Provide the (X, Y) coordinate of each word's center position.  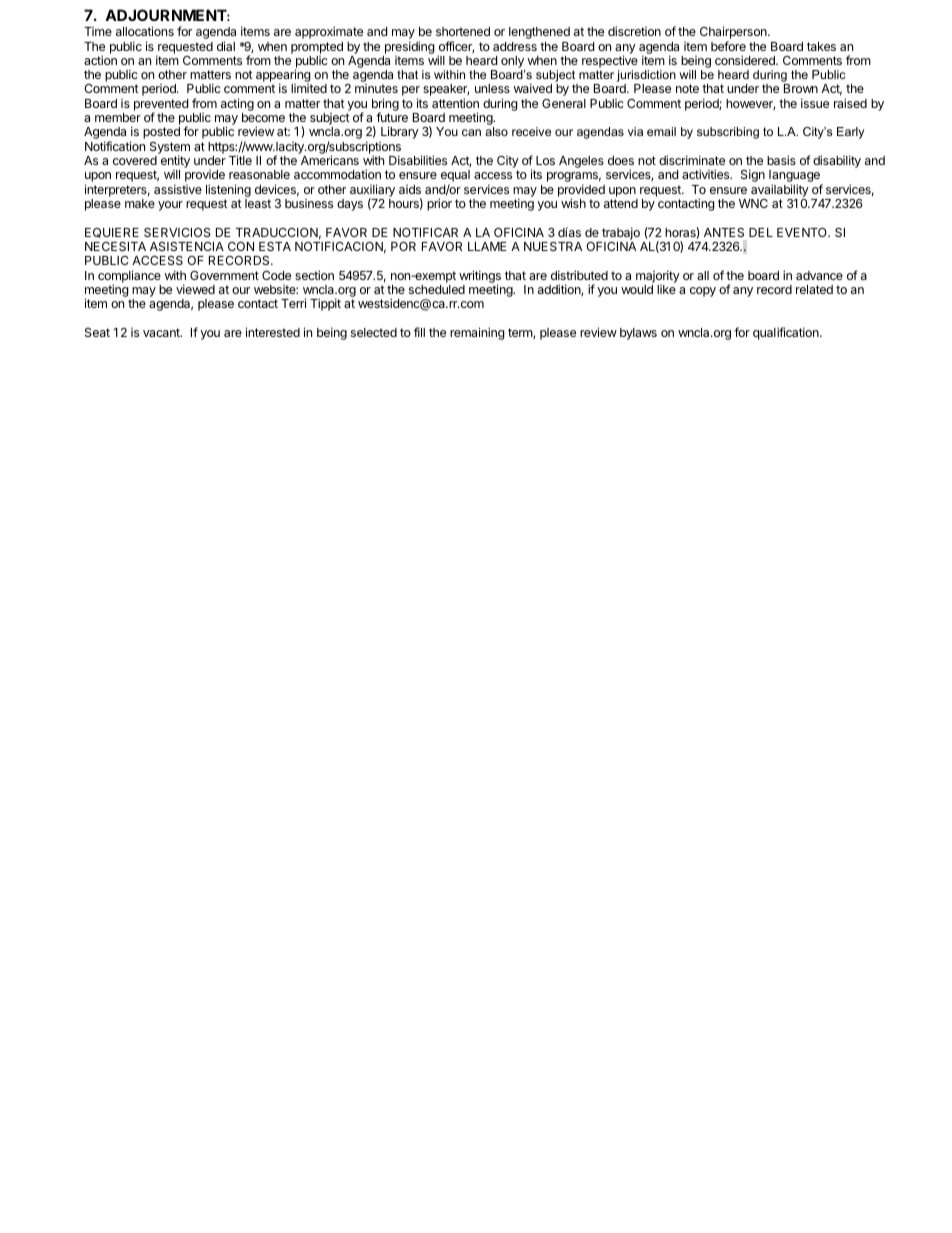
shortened (463, 31)
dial (226, 46)
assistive (178, 189)
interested (273, 332)
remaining (477, 333)
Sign (753, 175)
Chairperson (734, 34)
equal (455, 177)
